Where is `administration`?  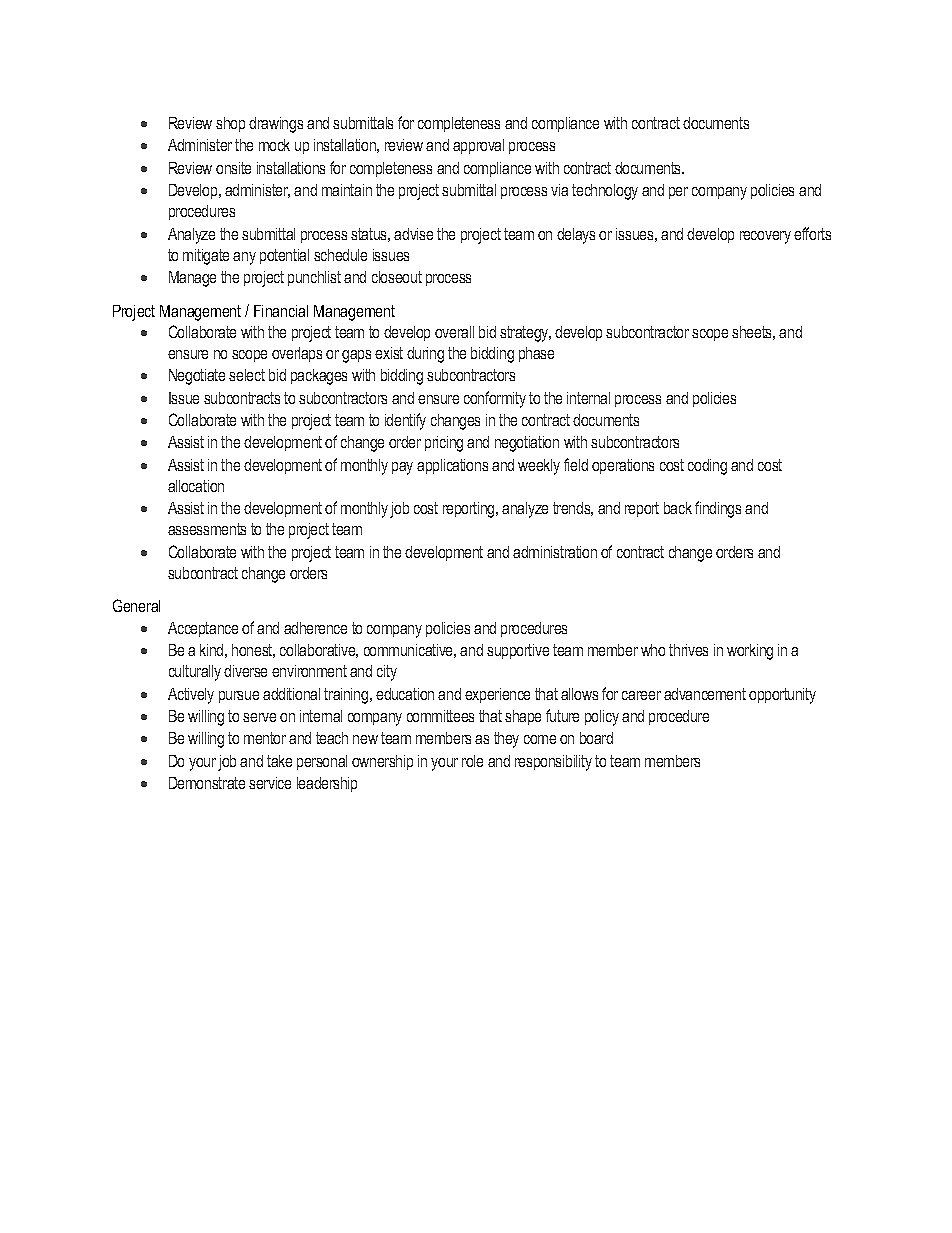
administration is located at coordinates (555, 552).
